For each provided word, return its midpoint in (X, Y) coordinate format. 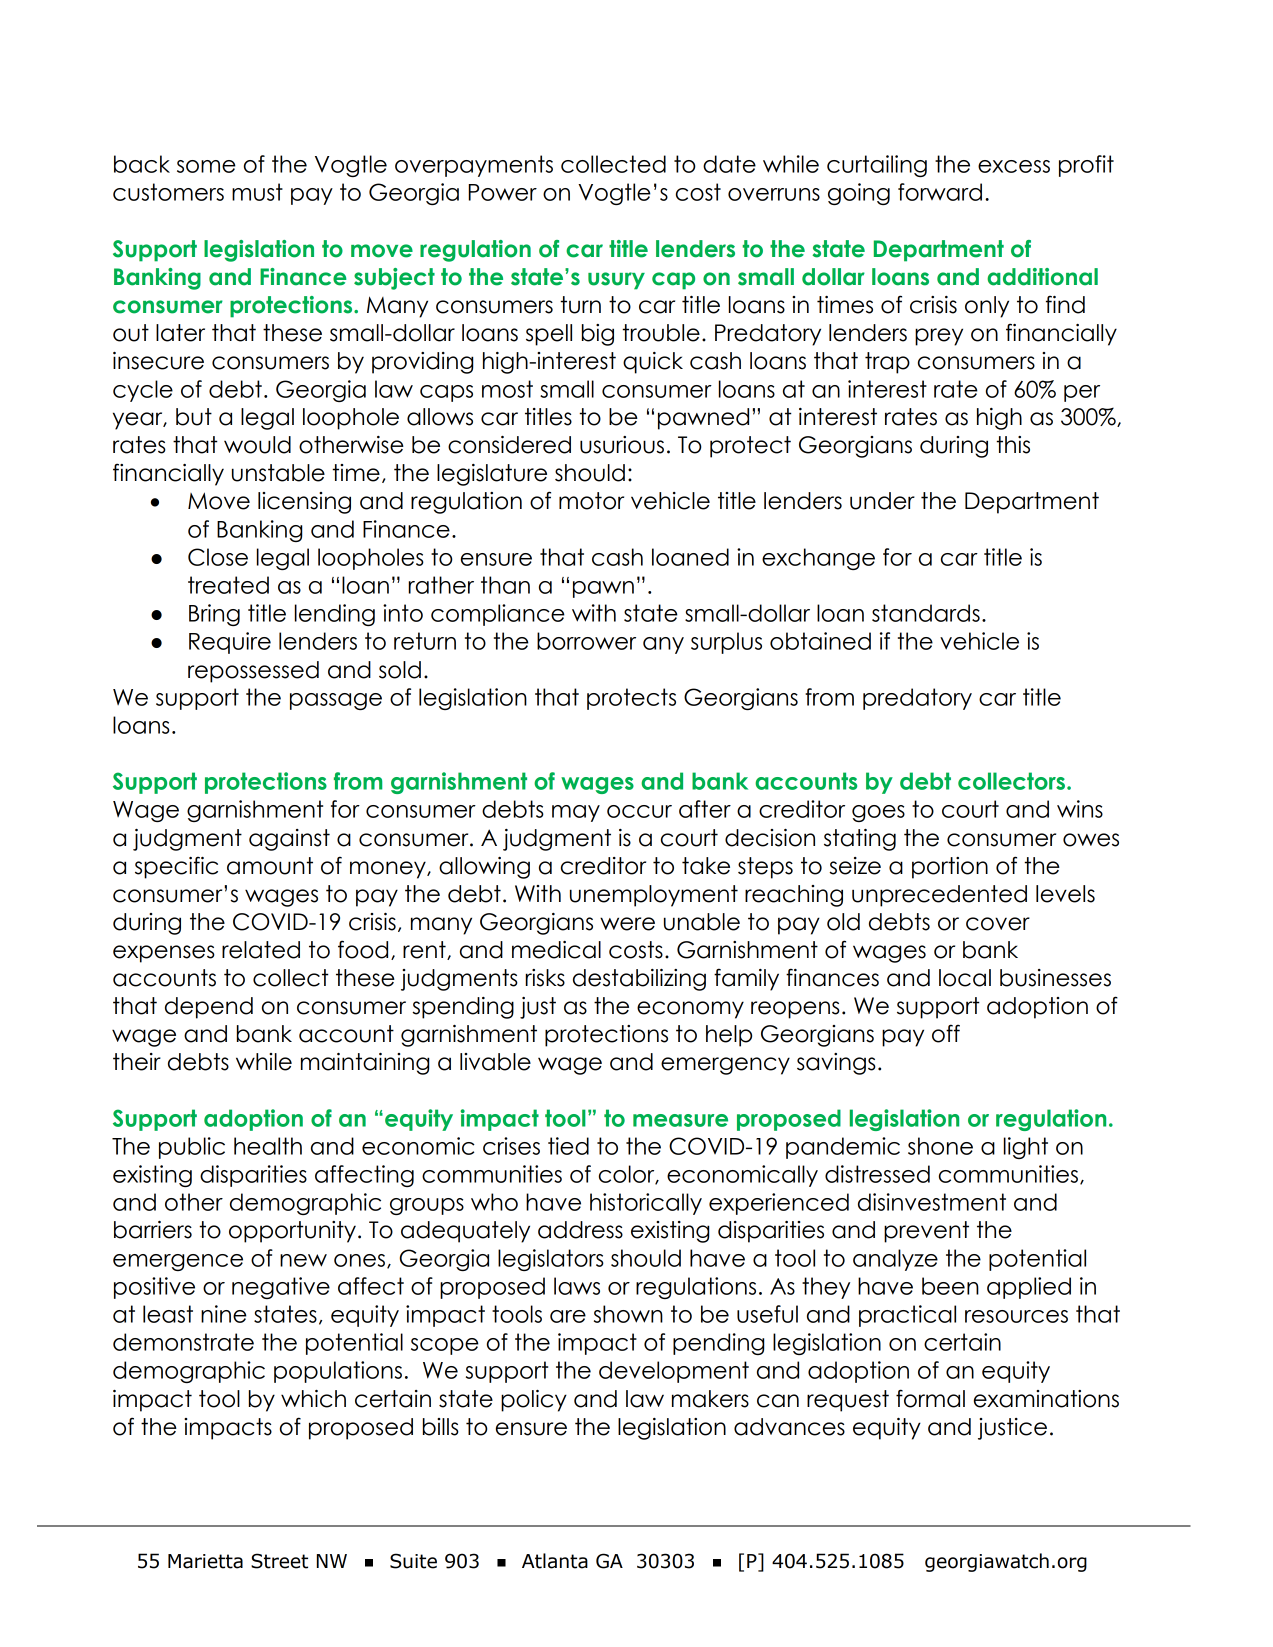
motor (591, 501)
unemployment (654, 896)
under (882, 501)
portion (950, 868)
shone (940, 1146)
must (257, 192)
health (268, 1146)
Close (218, 557)
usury (616, 281)
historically (646, 1204)
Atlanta (555, 1561)
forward (940, 192)
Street (279, 1561)
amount (270, 866)
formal (930, 1398)
